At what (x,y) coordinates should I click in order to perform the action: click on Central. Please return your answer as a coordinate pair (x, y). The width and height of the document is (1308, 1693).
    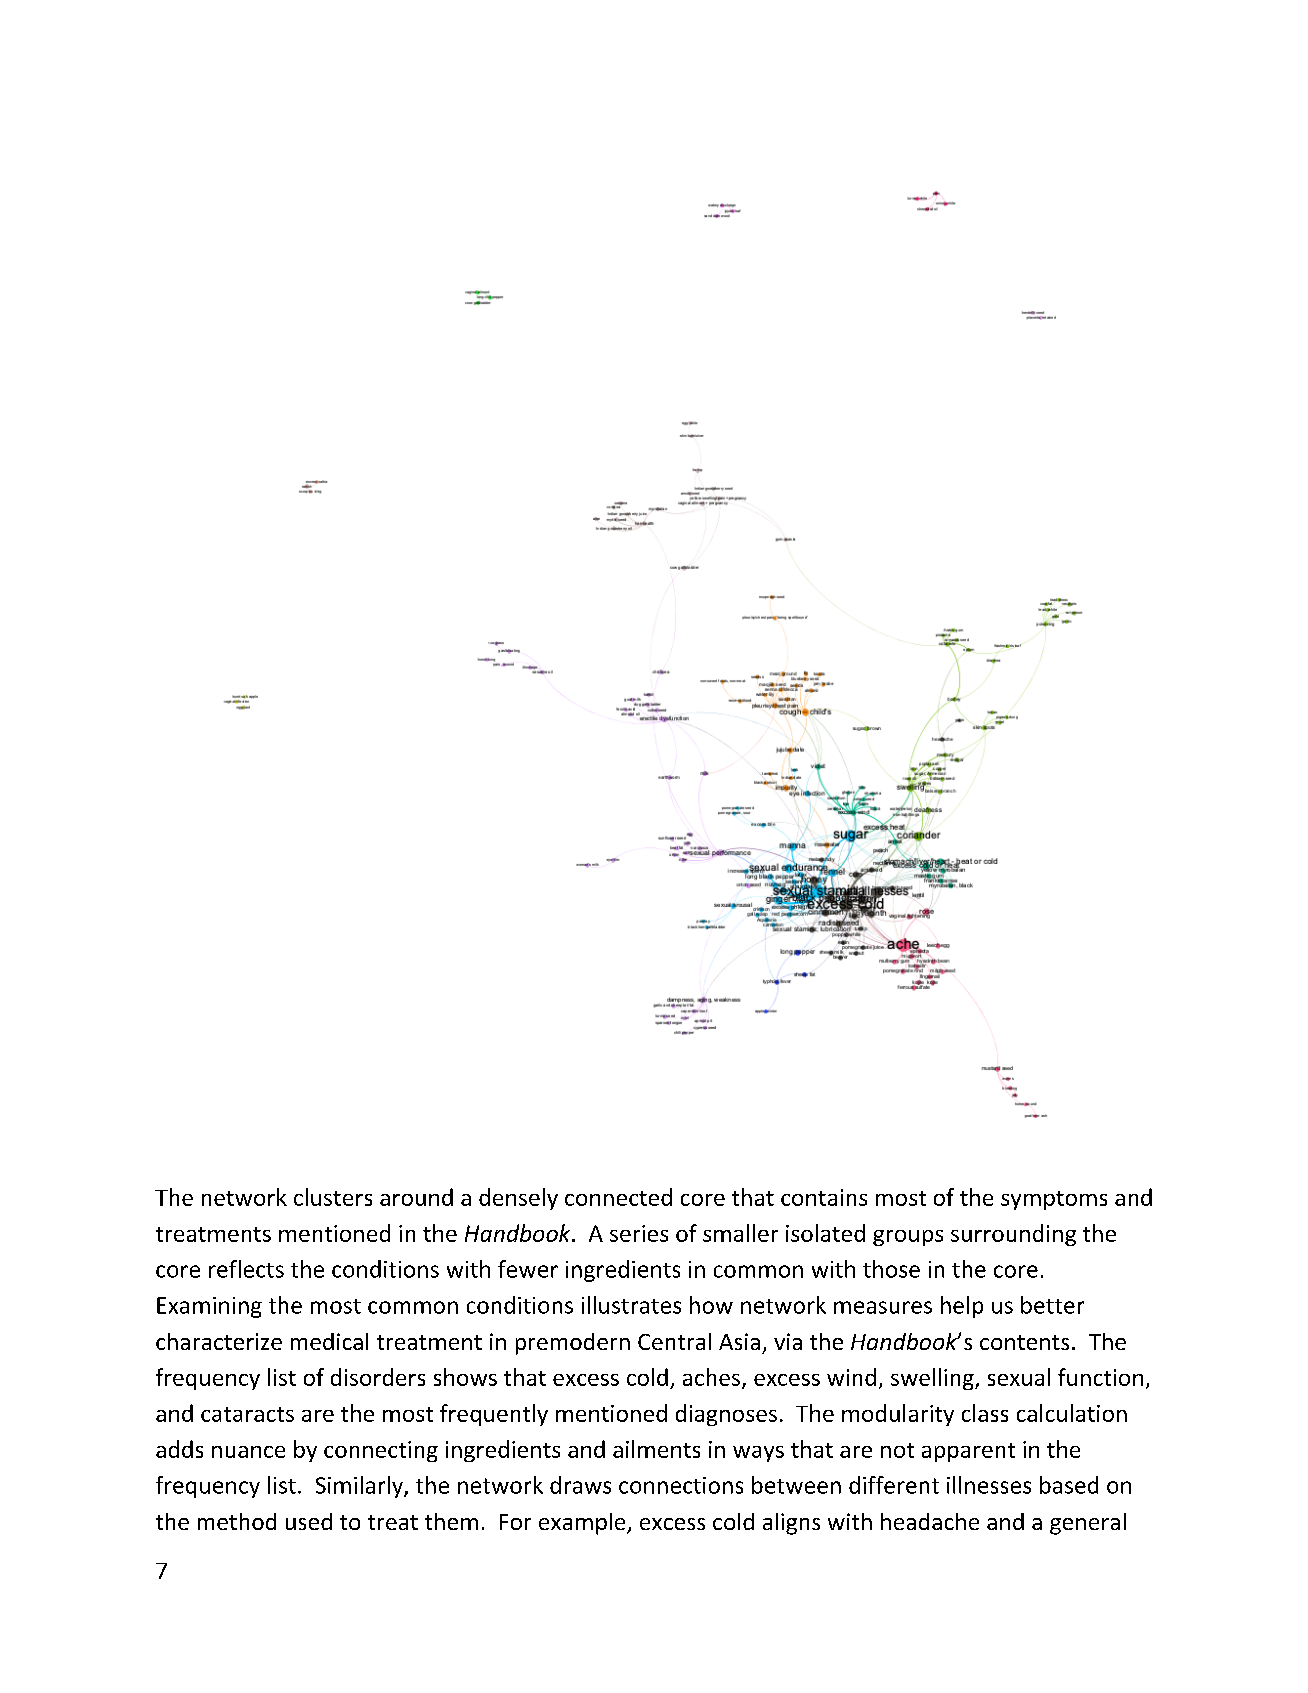
    Looking at the image, I should click on (674, 1341).
